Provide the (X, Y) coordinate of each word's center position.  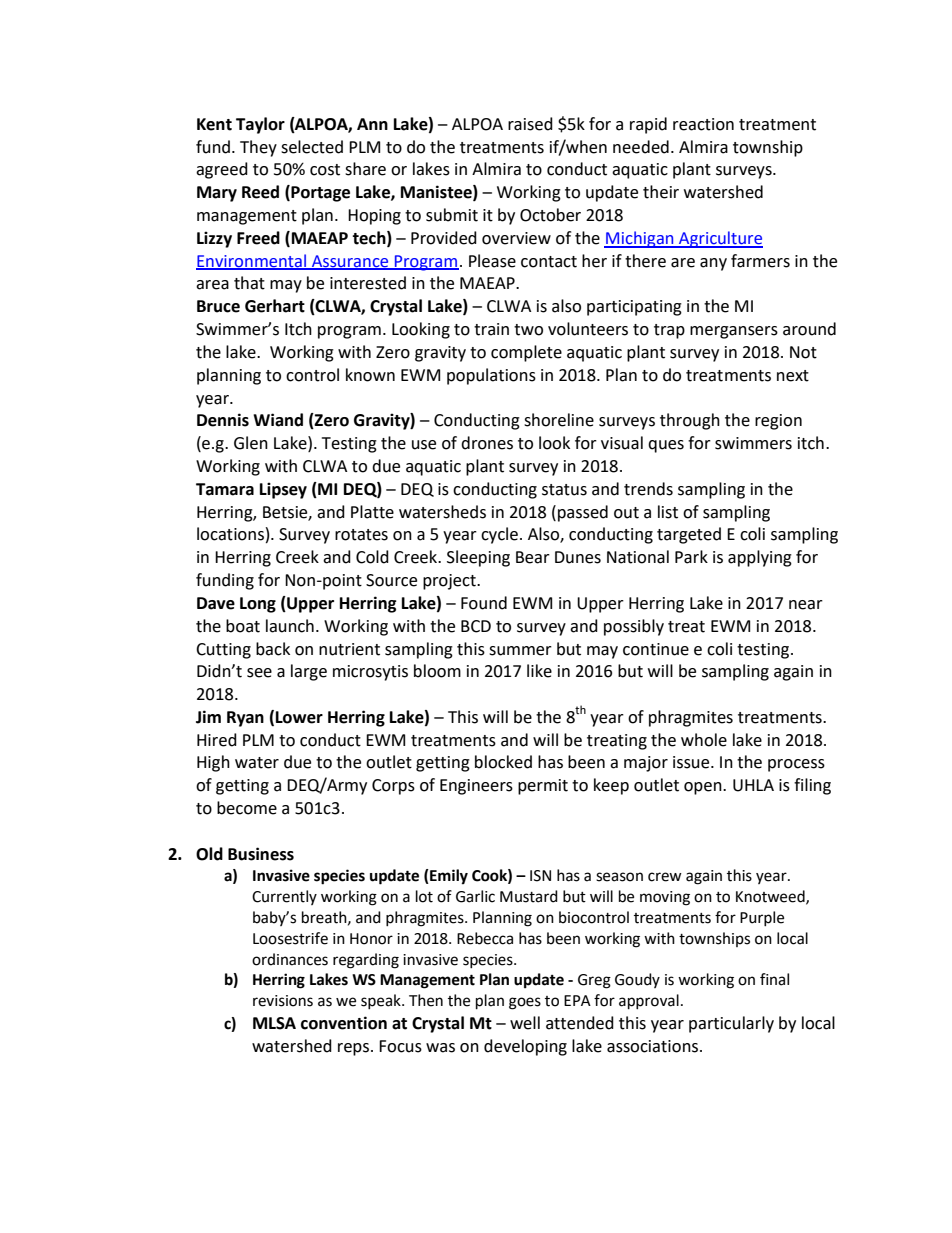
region (778, 422)
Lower (299, 717)
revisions (283, 1001)
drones (487, 443)
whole (704, 740)
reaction (703, 124)
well (525, 1023)
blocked (503, 762)
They (258, 148)
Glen (251, 443)
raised (530, 124)
